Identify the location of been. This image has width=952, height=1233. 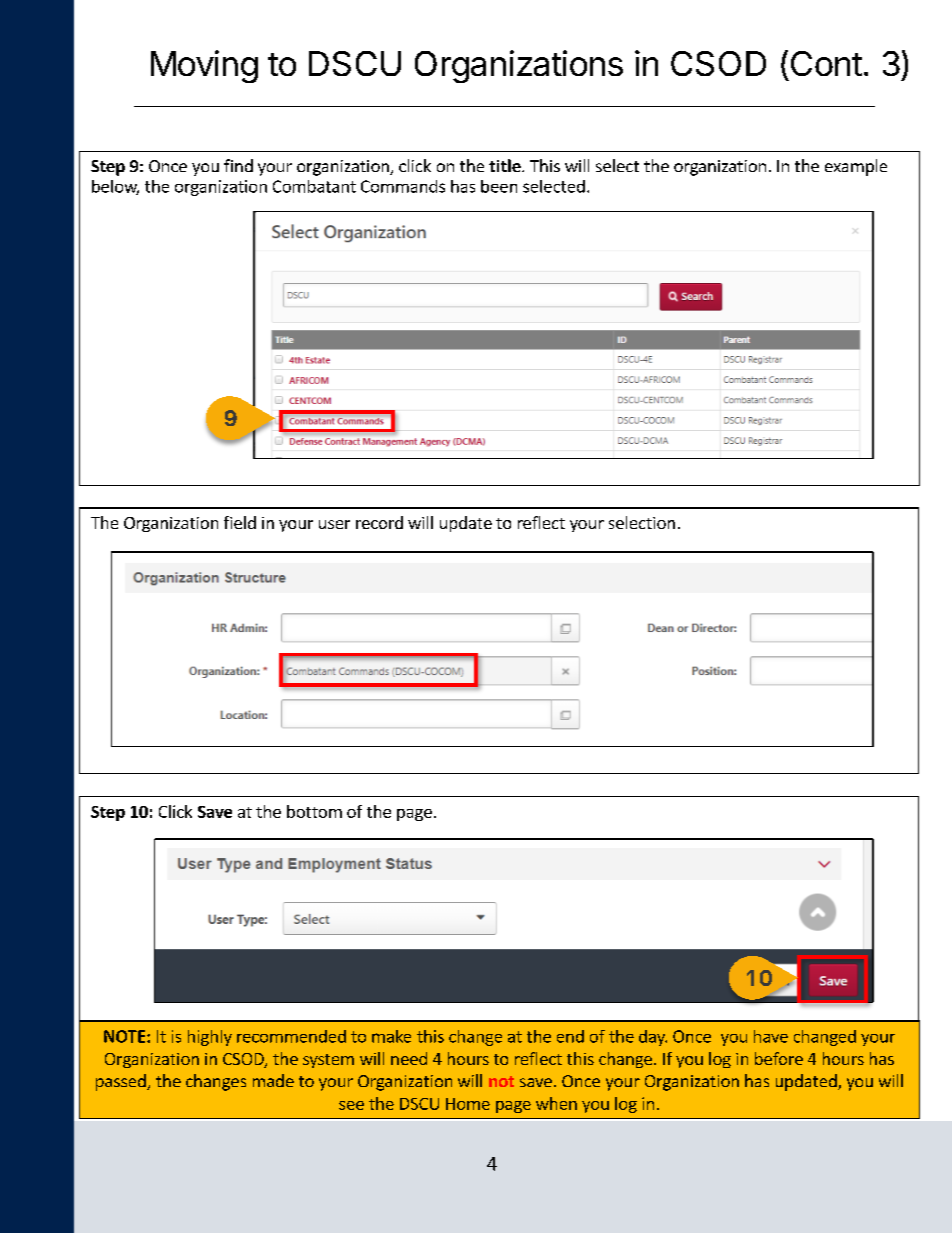
(499, 186).
